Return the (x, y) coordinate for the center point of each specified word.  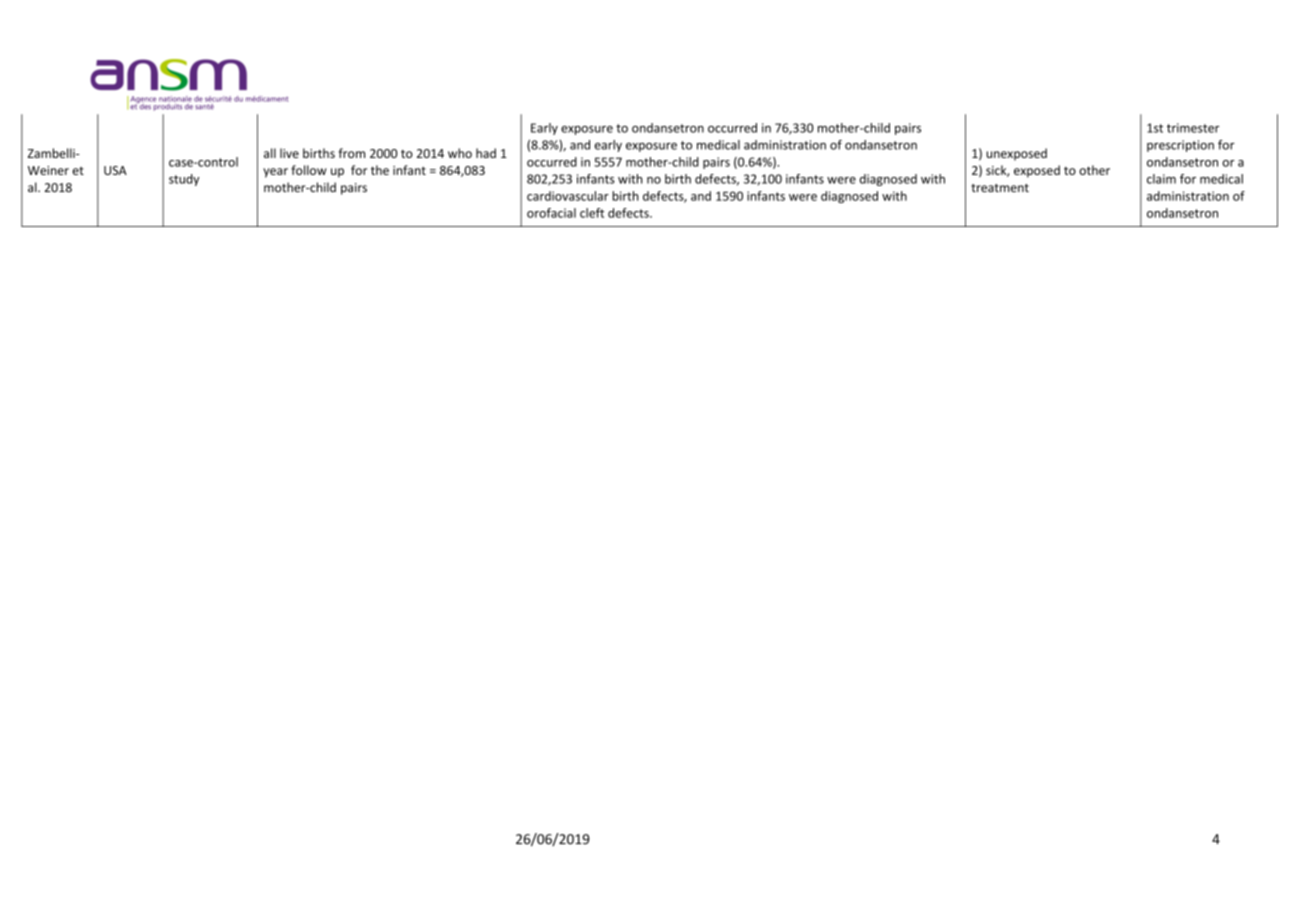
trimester (1193, 128)
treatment (1000, 188)
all (270, 153)
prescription (1180, 146)
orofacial (551, 213)
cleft (592, 213)
